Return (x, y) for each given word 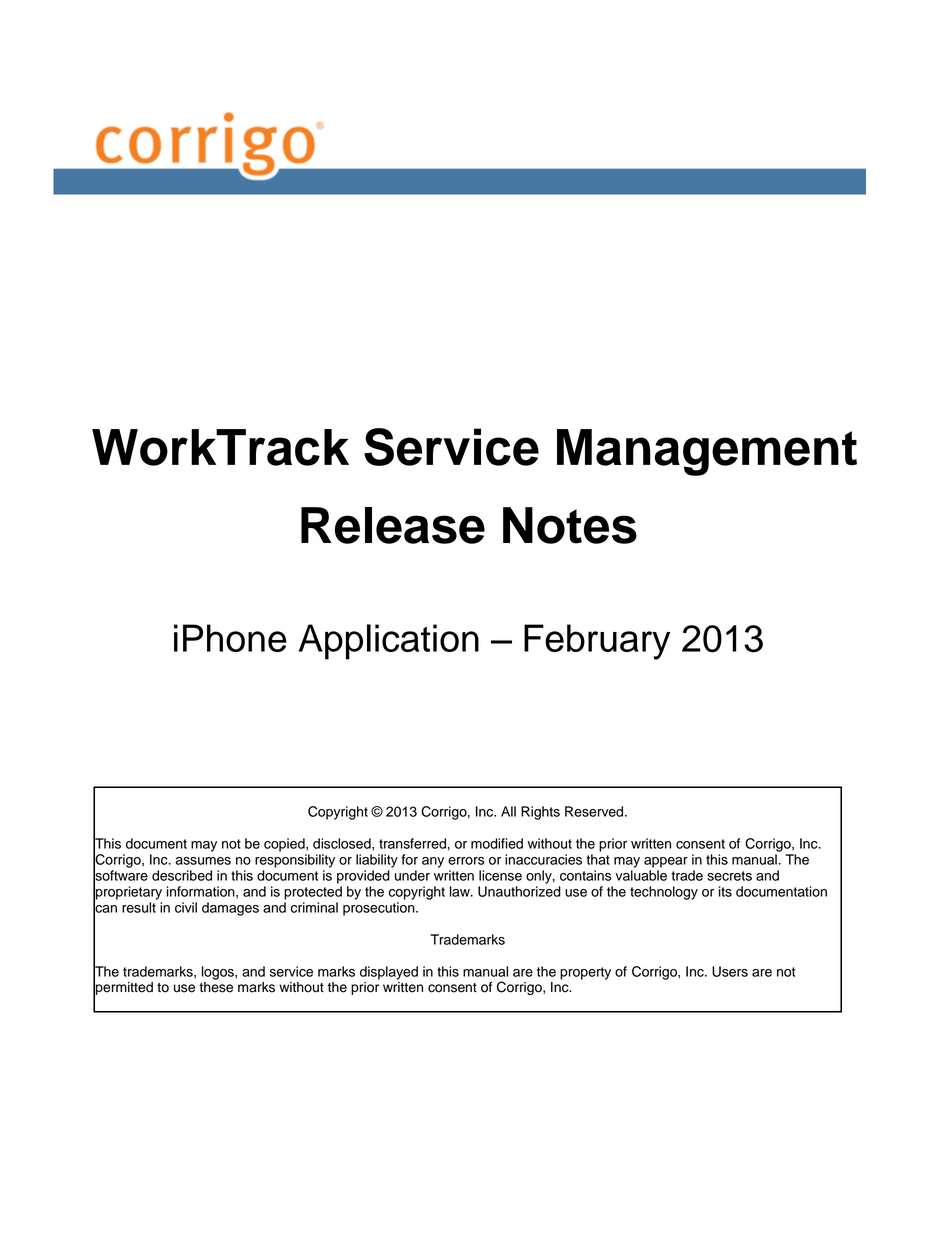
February (597, 642)
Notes (570, 525)
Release (393, 525)
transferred (412, 843)
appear (666, 862)
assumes (203, 861)
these (216, 987)
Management (707, 452)
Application (389, 642)
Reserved (595, 811)
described (182, 875)
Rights (540, 813)
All (508, 811)
